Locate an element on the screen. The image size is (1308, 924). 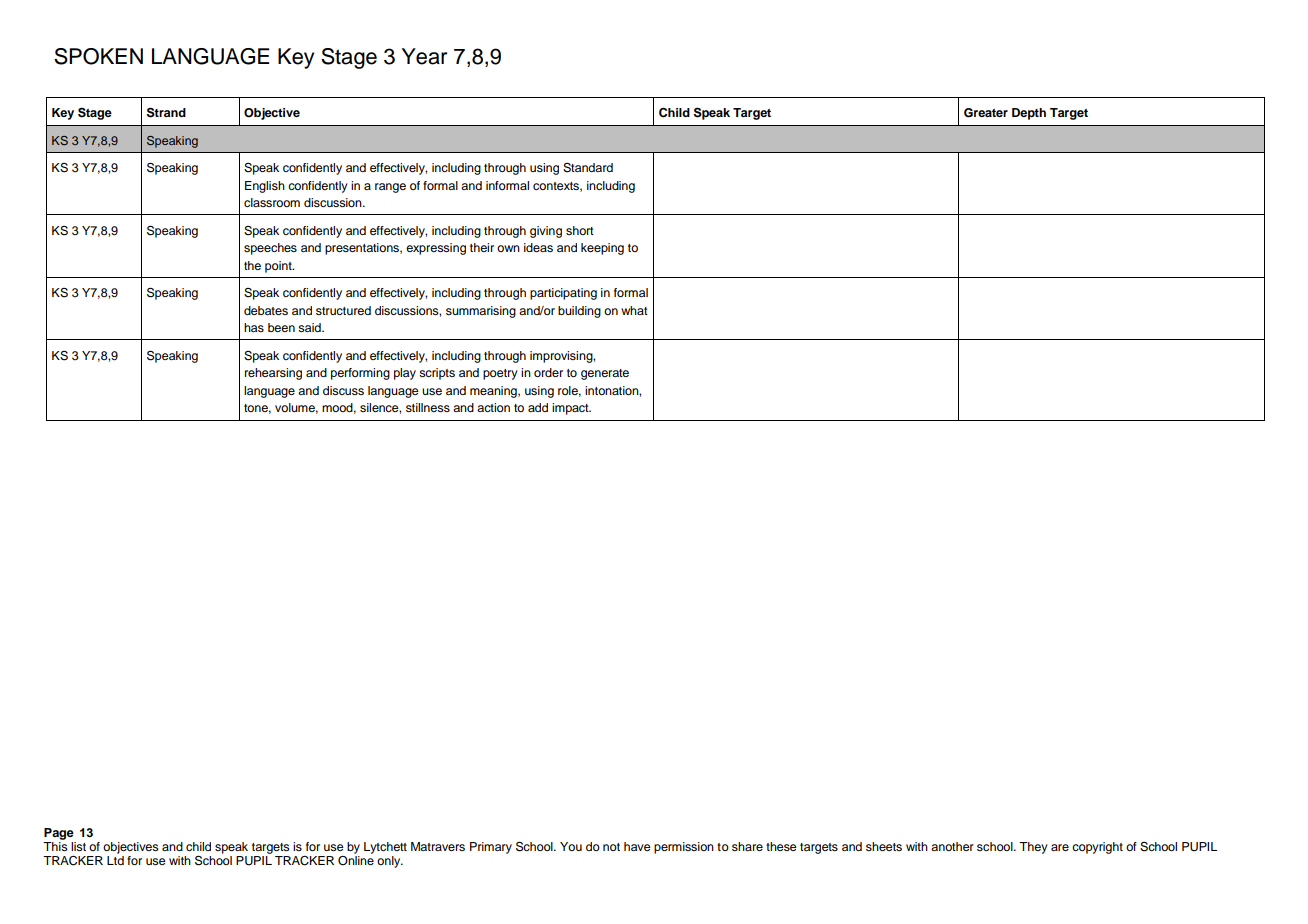
Strand is located at coordinates (166, 112).
